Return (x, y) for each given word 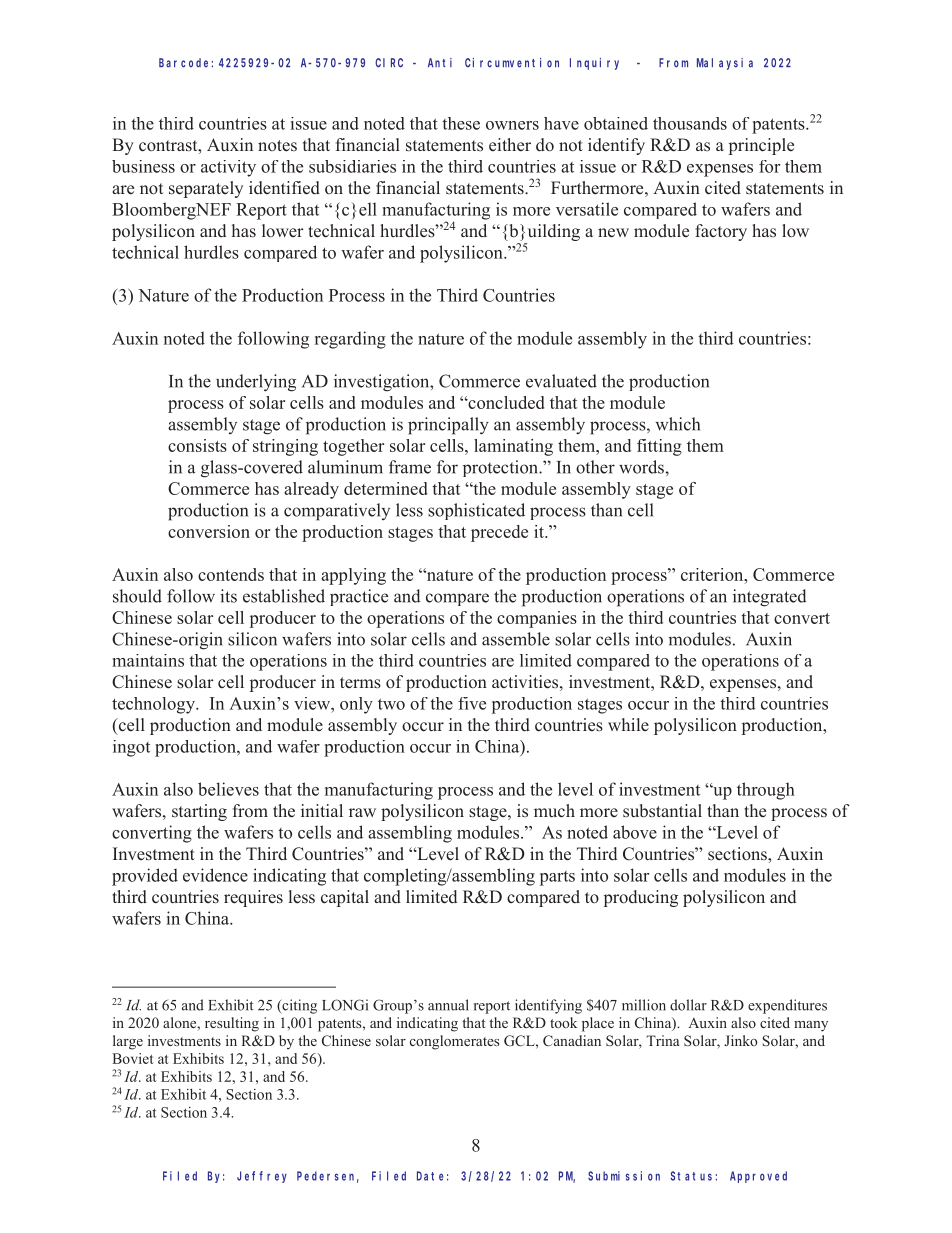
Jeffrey (262, 1177)
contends (231, 574)
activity (228, 168)
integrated (770, 598)
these (461, 123)
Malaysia (725, 64)
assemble (516, 639)
